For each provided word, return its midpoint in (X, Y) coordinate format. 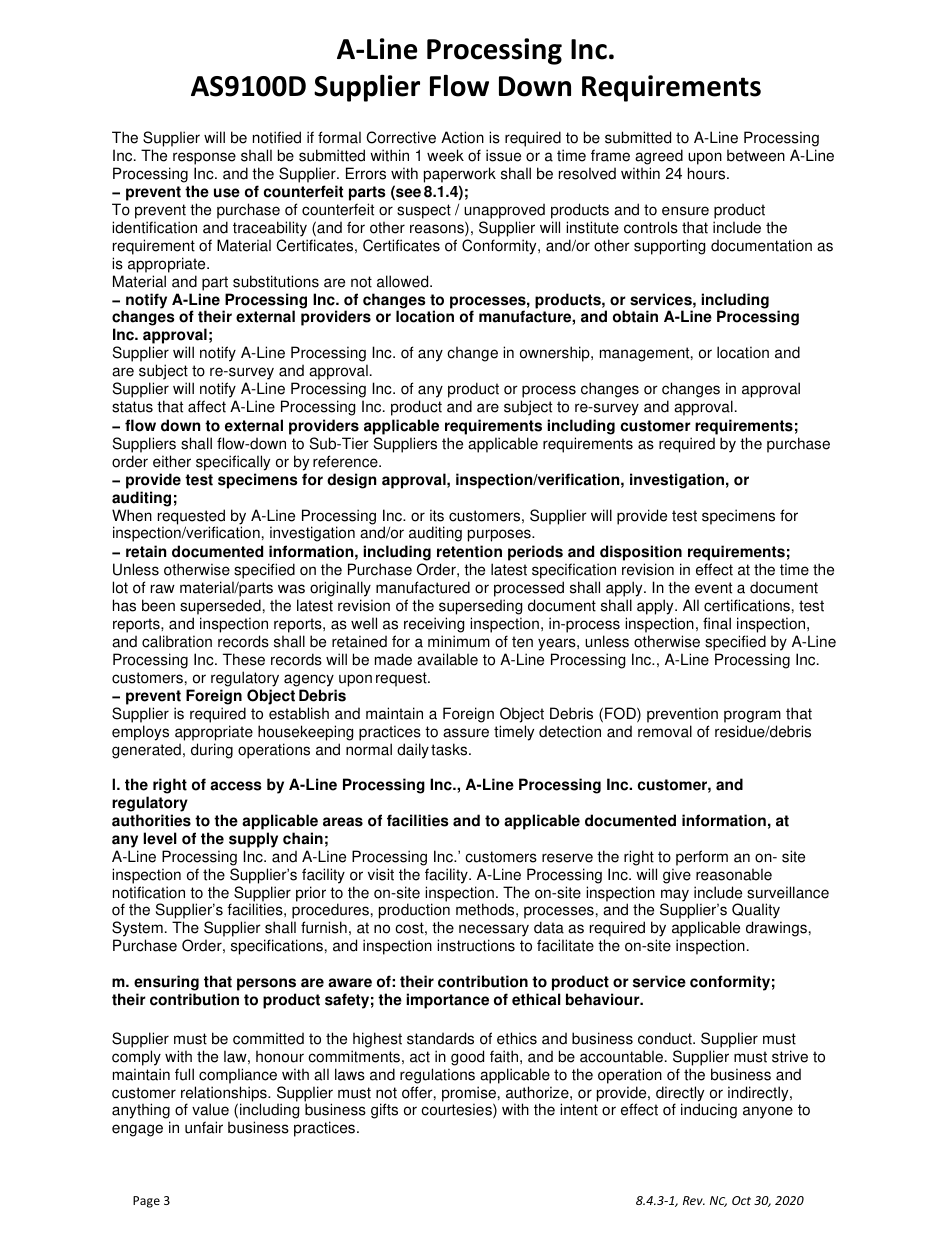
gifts (384, 1111)
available (447, 659)
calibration (177, 641)
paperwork (460, 175)
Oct (741, 1200)
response (204, 158)
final (717, 623)
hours (708, 173)
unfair (204, 1127)
